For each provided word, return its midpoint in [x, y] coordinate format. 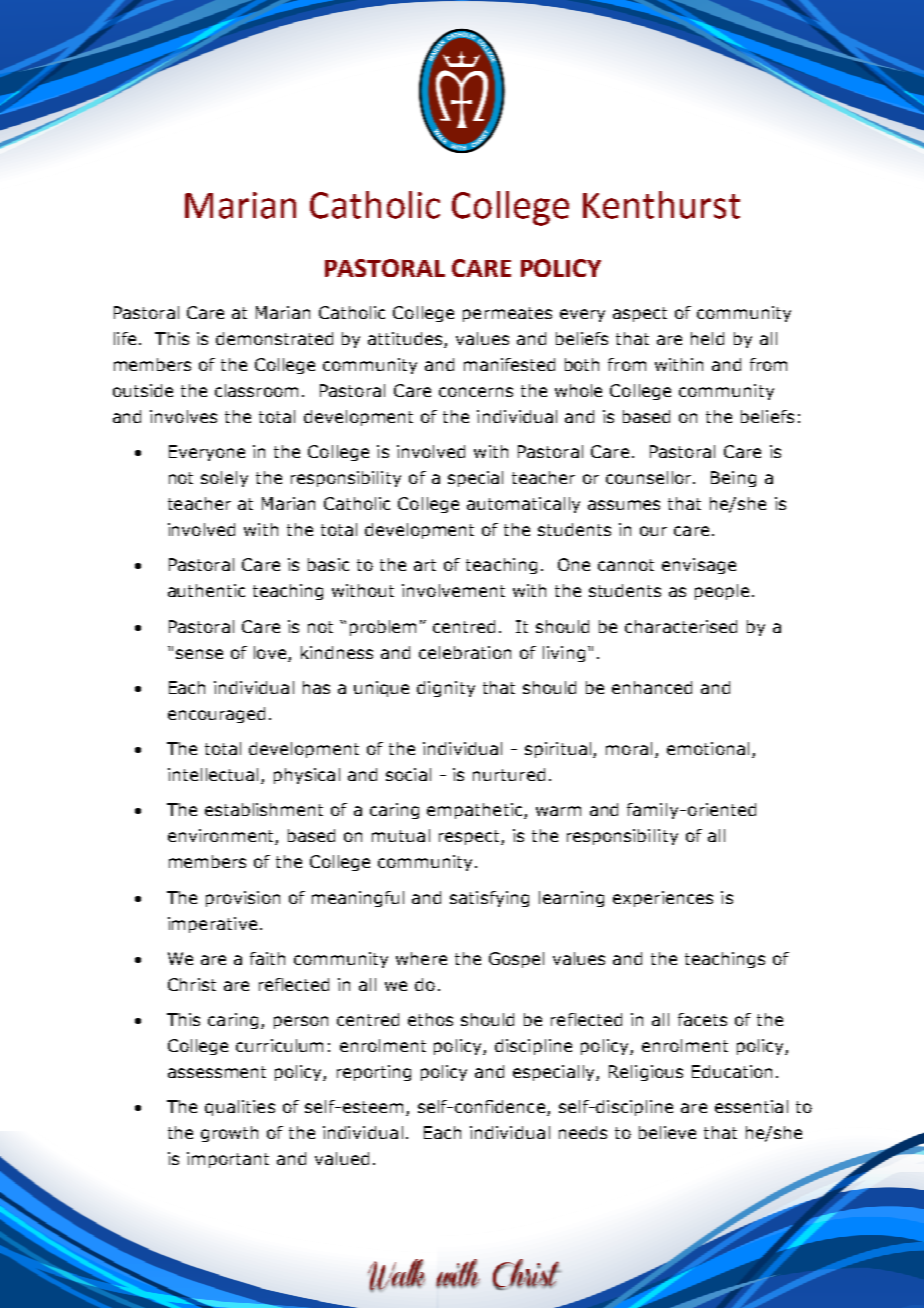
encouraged [216, 715]
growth [229, 1134]
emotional [708, 748]
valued [342, 1158]
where [421, 958]
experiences [663, 899]
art [425, 565]
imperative [212, 925]
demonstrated [274, 338]
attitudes [406, 340]
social [408, 774]
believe [667, 1132]
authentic [206, 590]
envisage [699, 566]
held [707, 338]
